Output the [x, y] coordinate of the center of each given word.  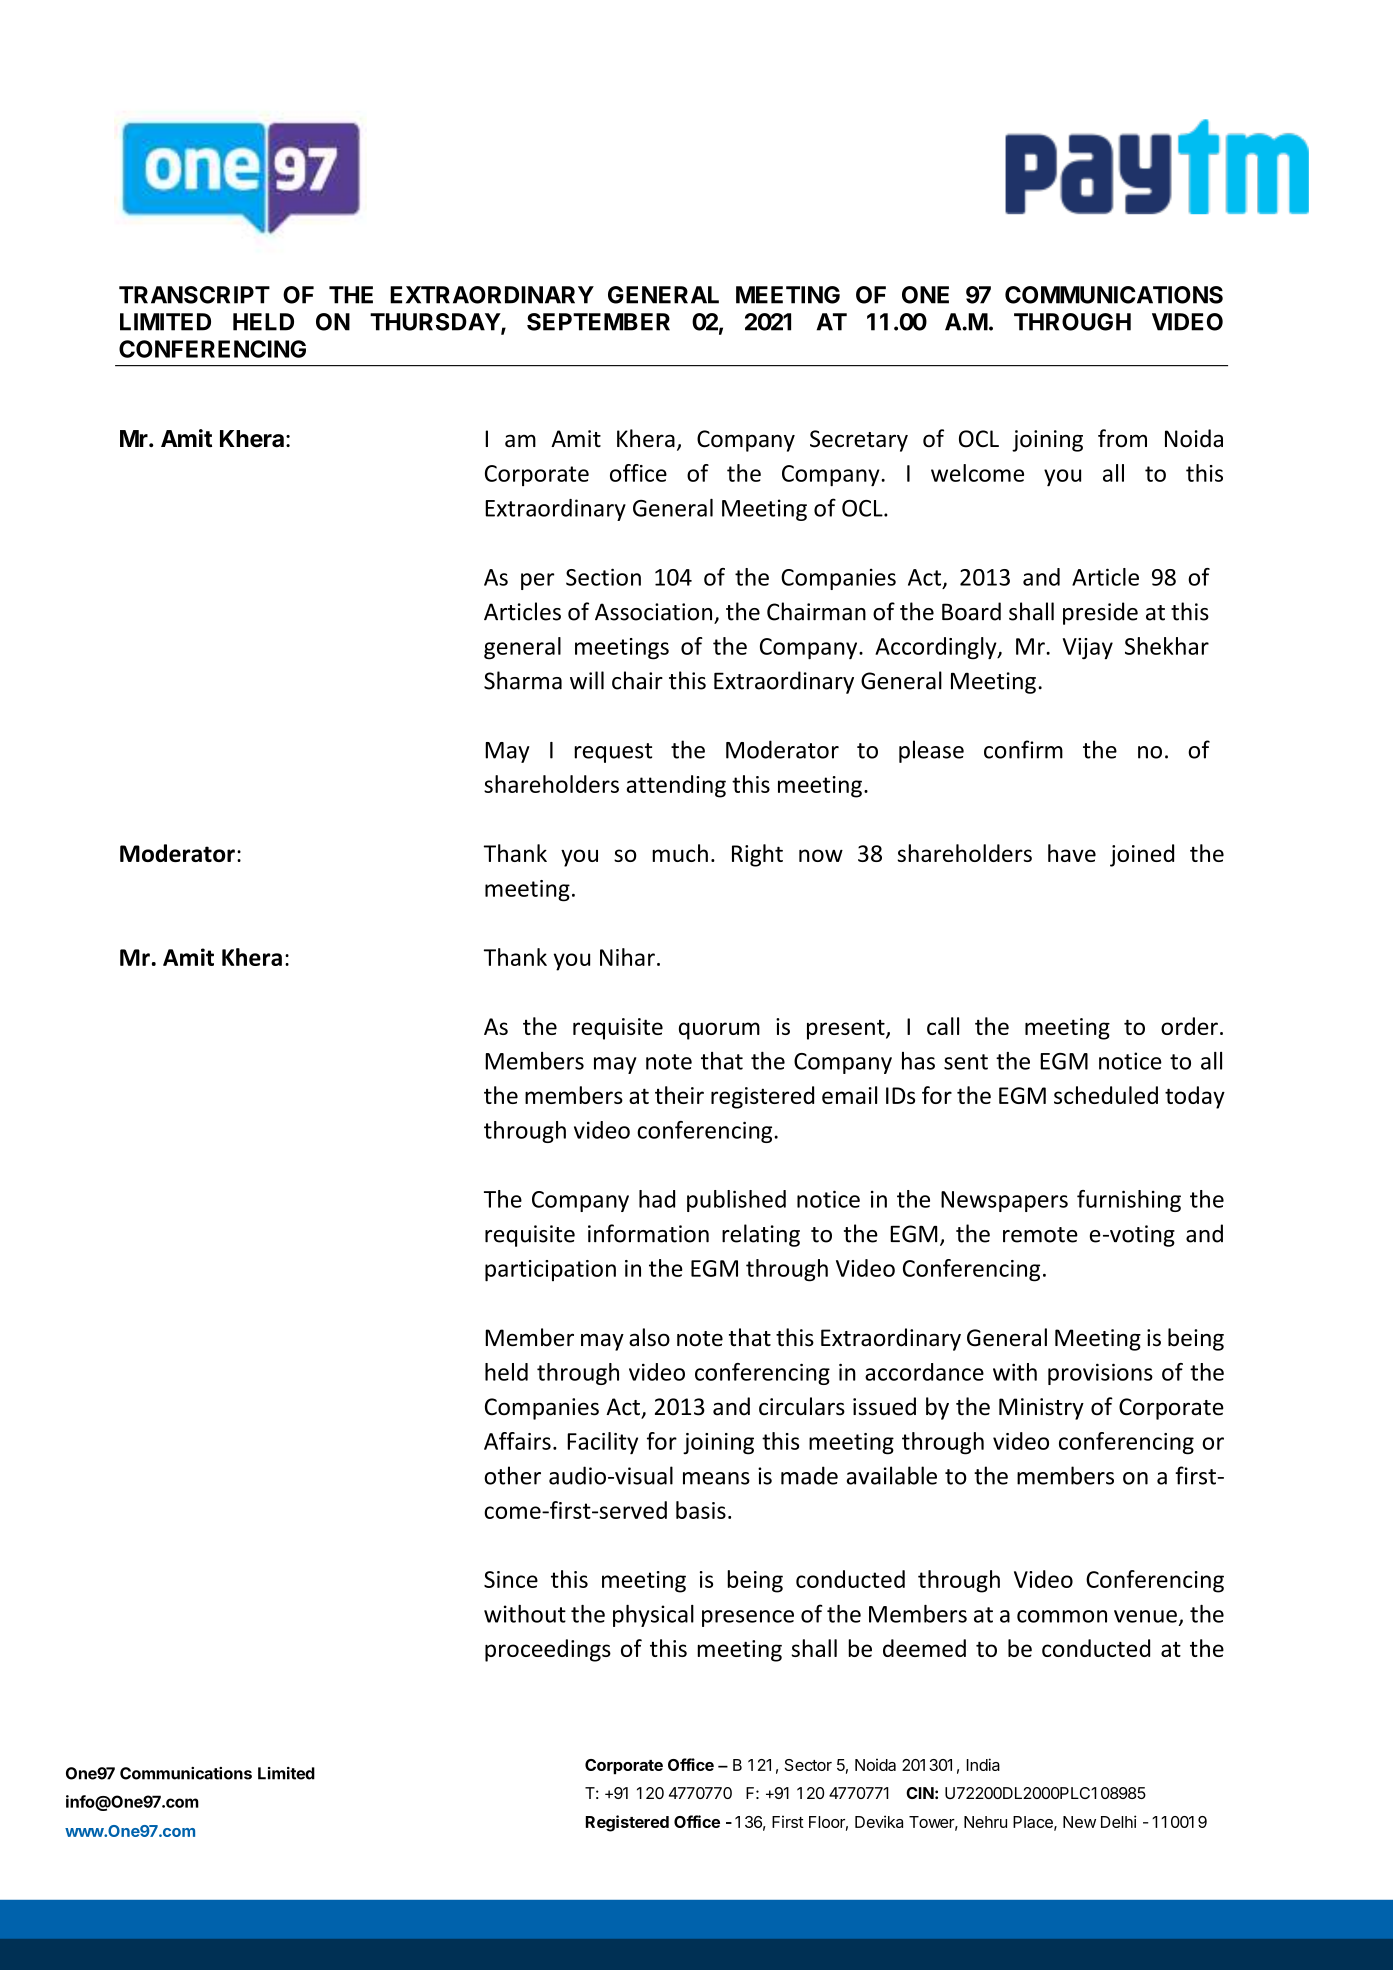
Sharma [523, 680]
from [1122, 438]
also [649, 1337]
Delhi [1118, 1821]
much [680, 853]
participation [550, 1271]
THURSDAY [436, 323]
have [1072, 853]
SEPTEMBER [598, 322]
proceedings [548, 1650]
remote [1040, 1235]
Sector [808, 1765]
